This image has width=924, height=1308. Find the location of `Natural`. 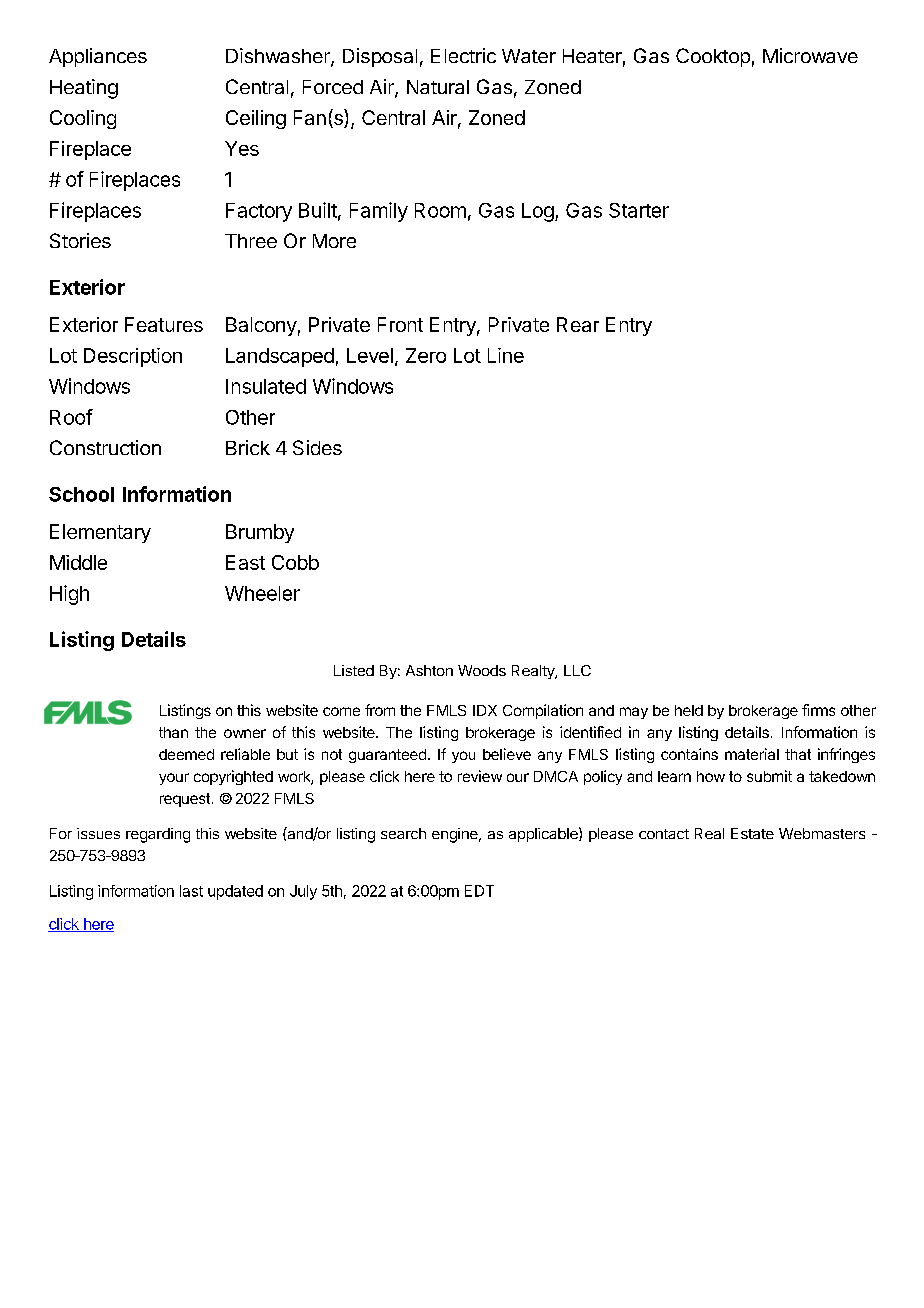

Natural is located at coordinates (438, 87).
